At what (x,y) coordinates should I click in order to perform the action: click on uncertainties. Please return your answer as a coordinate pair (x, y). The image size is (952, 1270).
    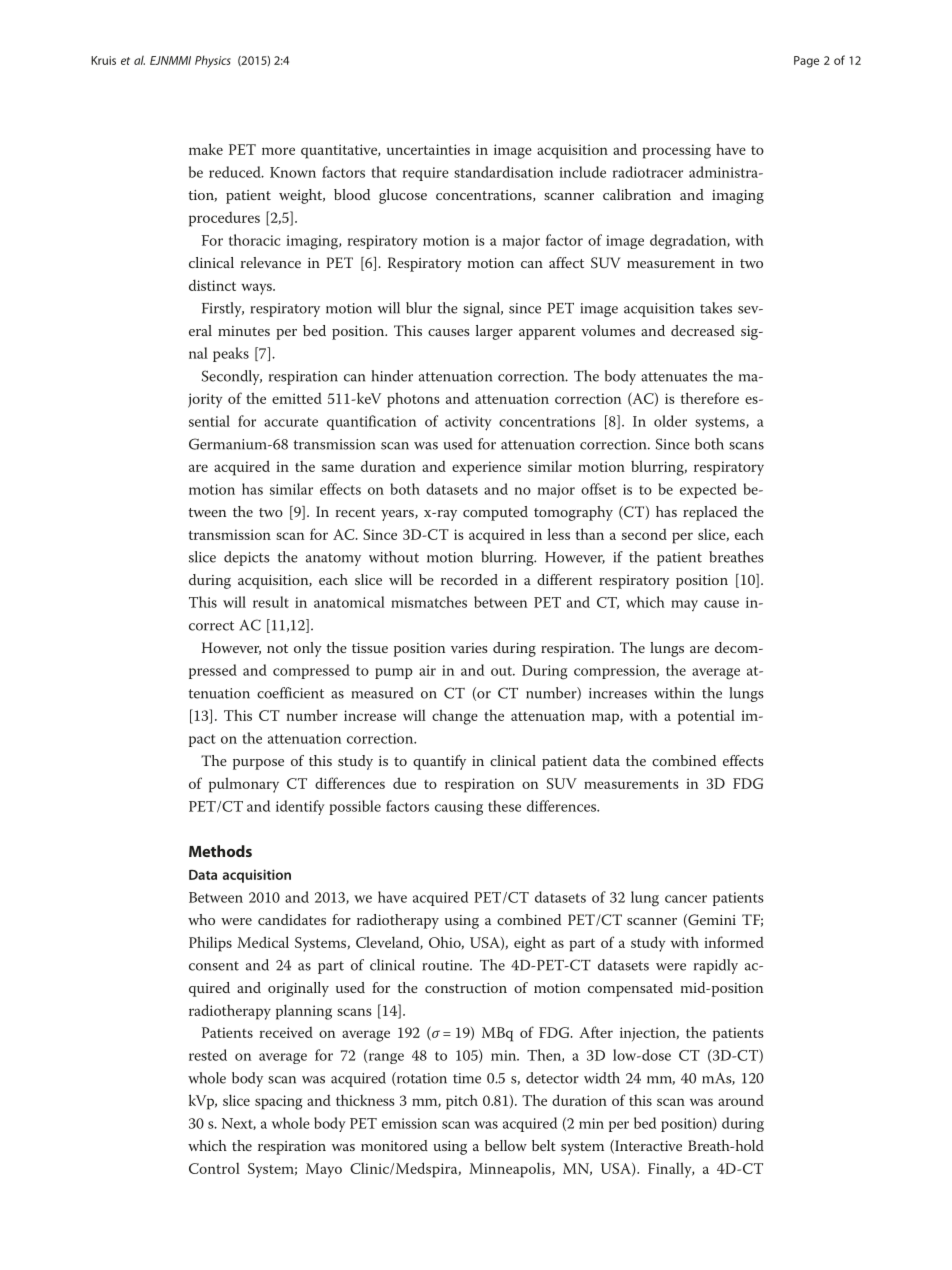
    Looking at the image, I should click on (428, 149).
